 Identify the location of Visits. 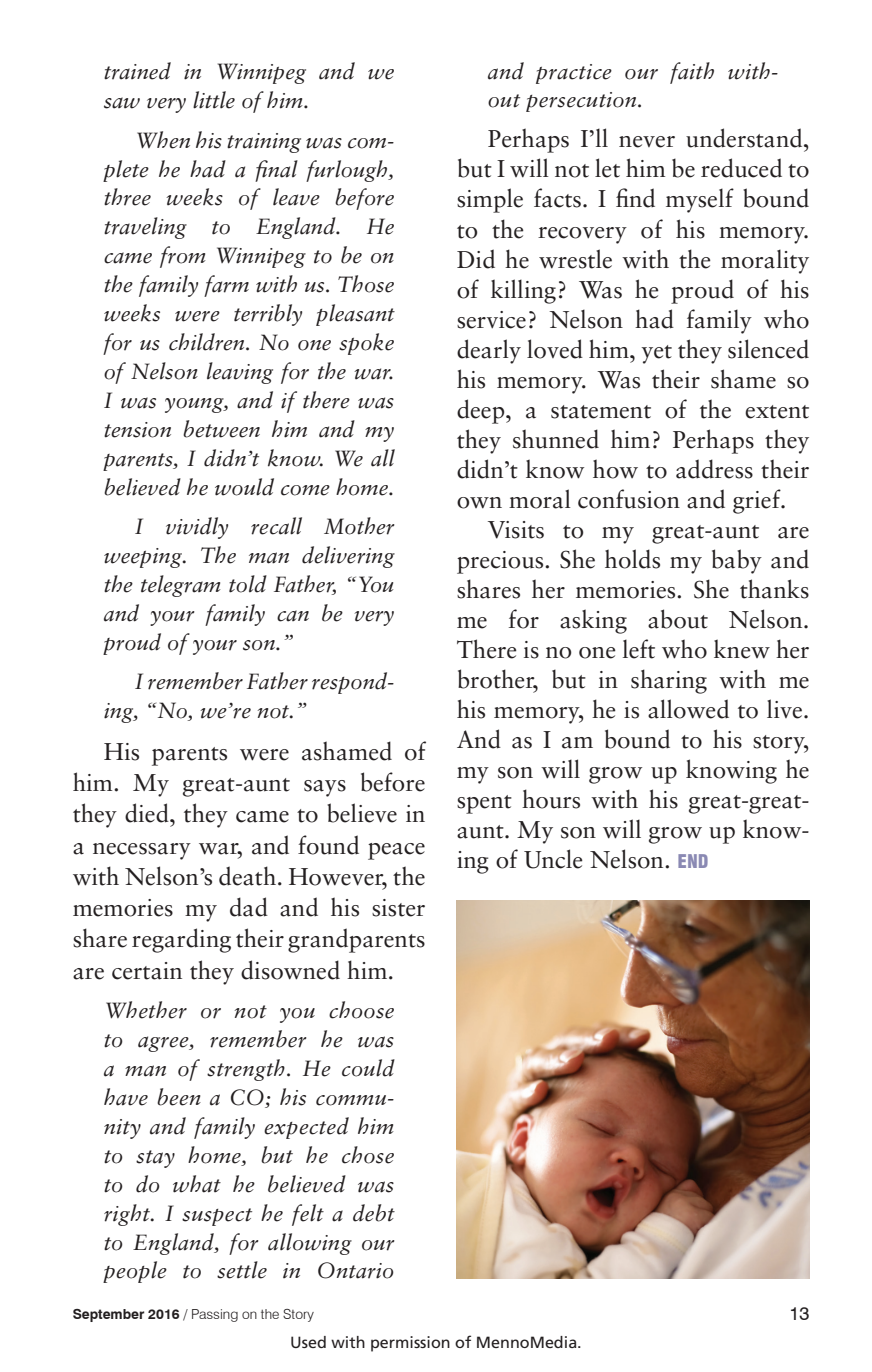
(516, 530).
